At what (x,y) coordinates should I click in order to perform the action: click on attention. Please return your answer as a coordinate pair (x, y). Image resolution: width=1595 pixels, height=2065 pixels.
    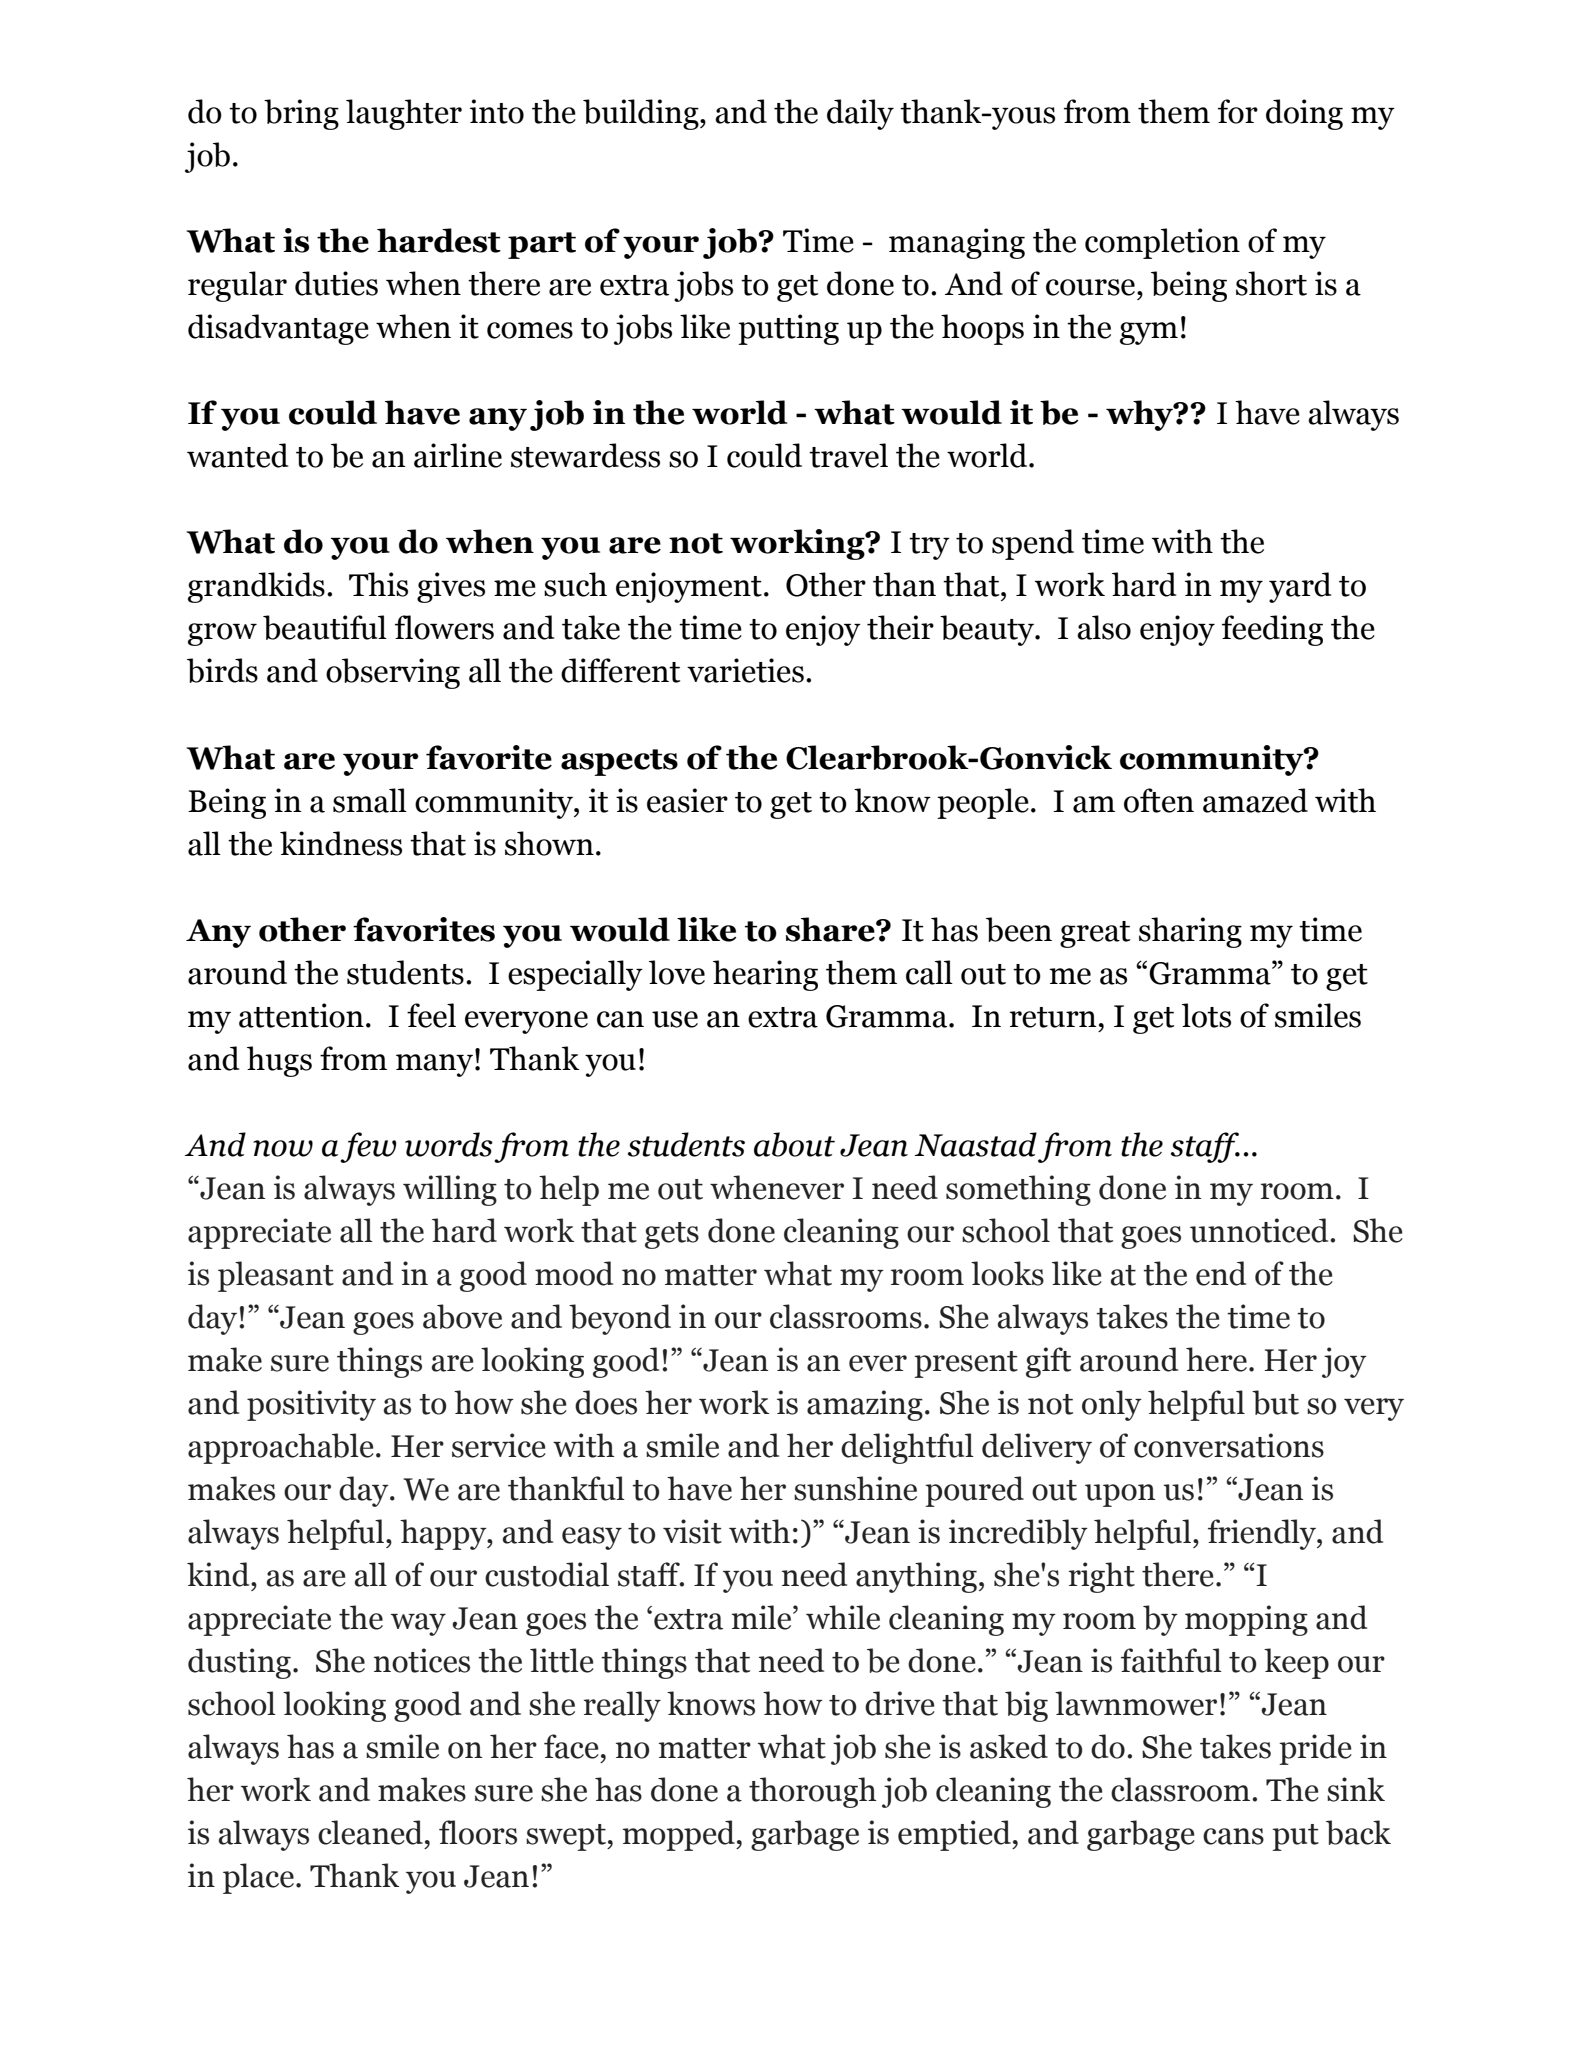
    Looking at the image, I should click on (301, 1015).
